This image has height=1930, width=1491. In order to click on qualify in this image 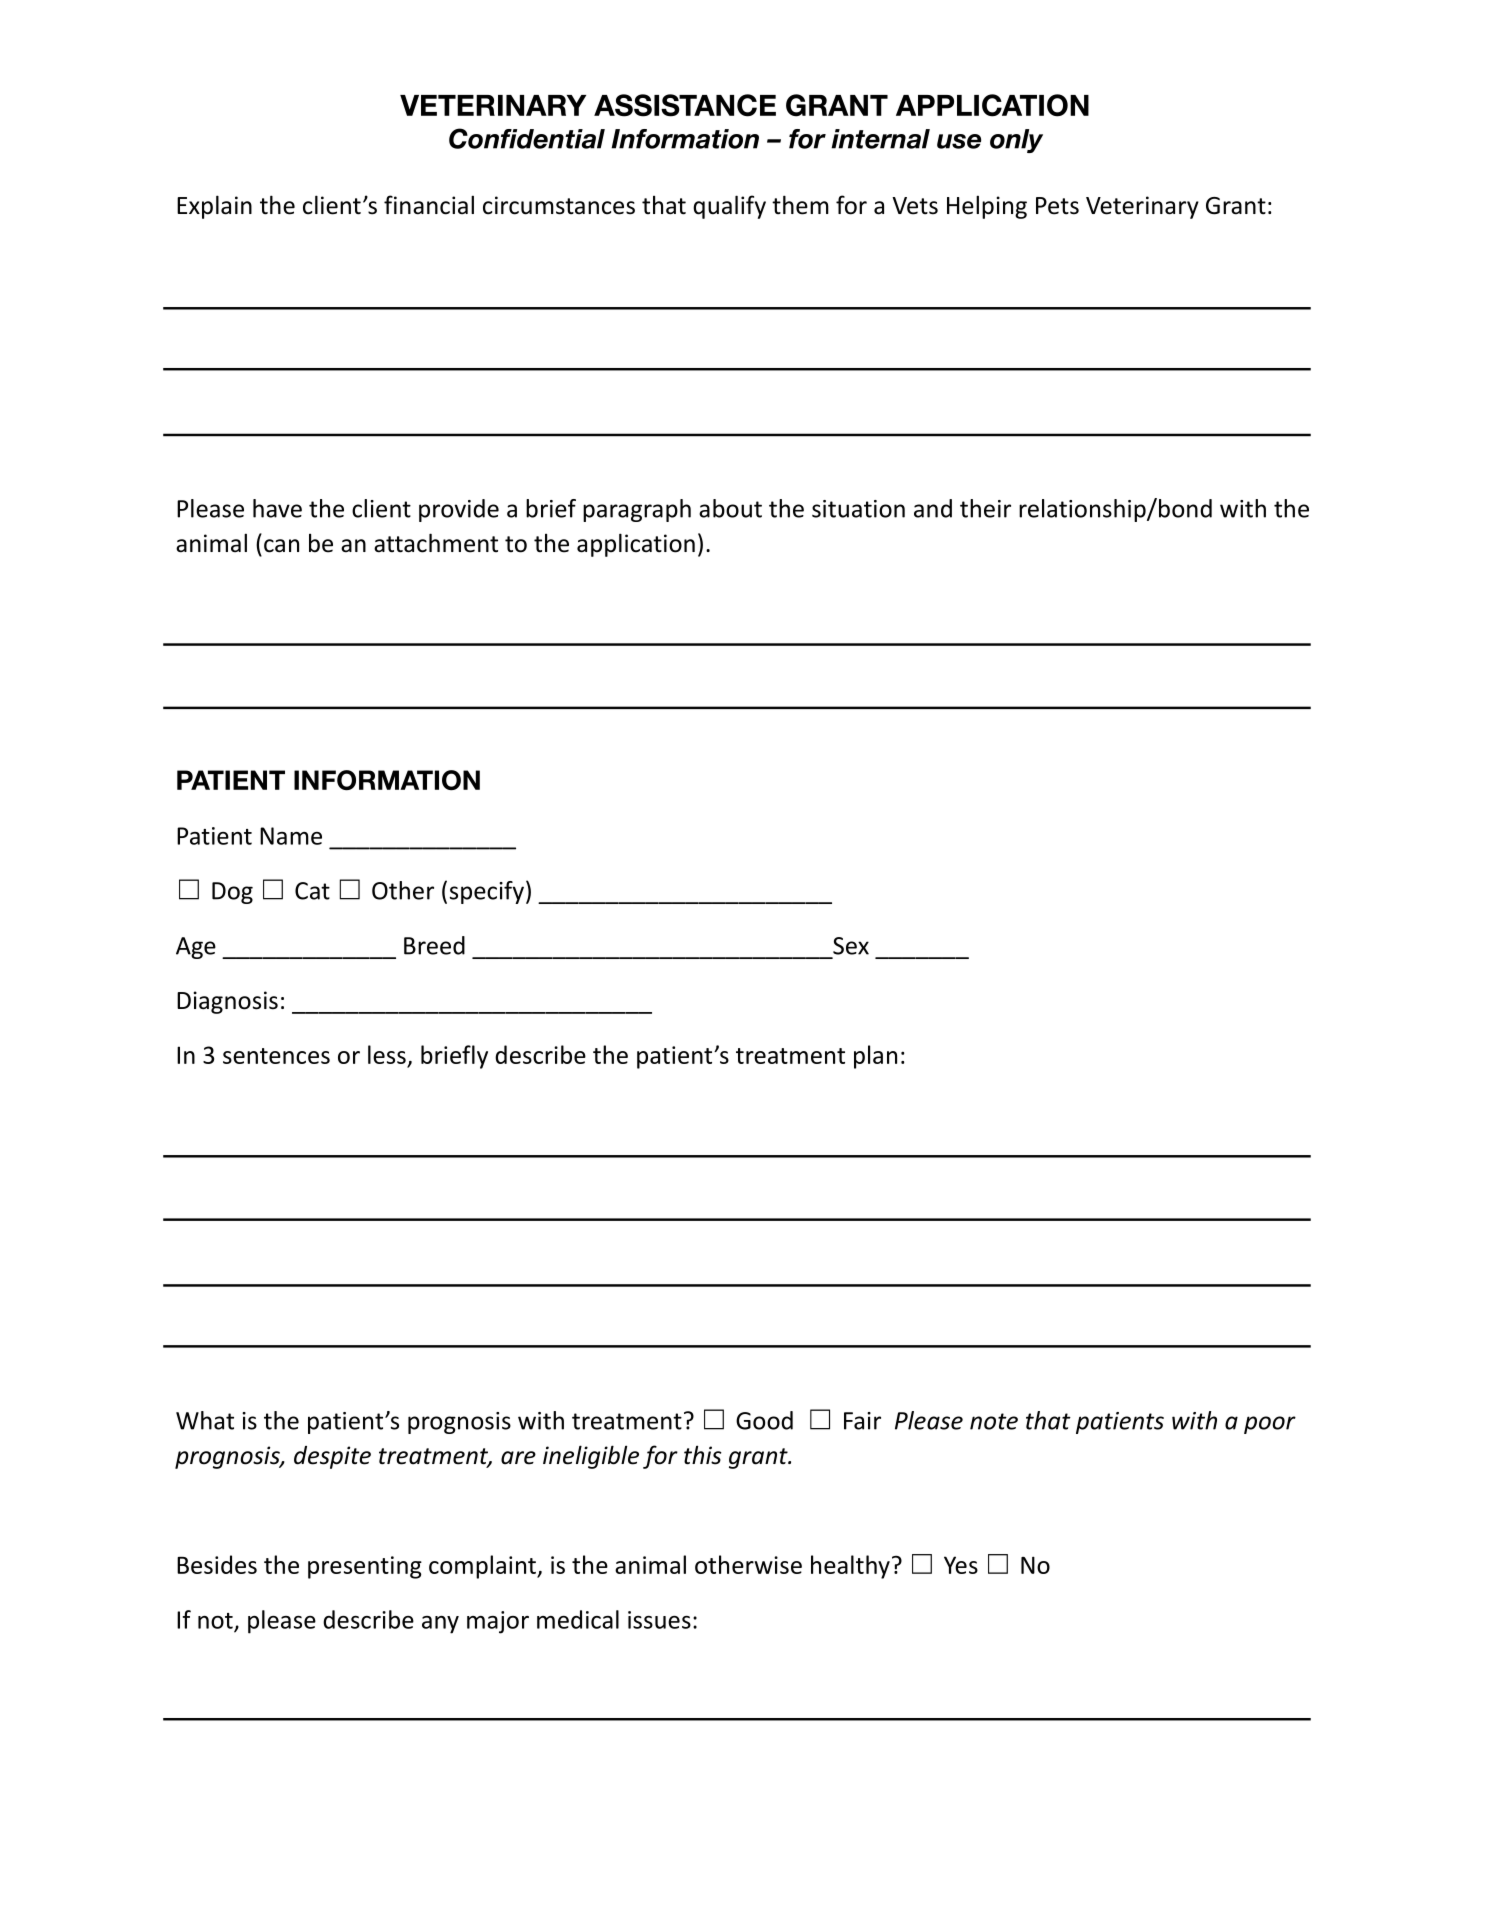, I will do `click(729, 207)`.
